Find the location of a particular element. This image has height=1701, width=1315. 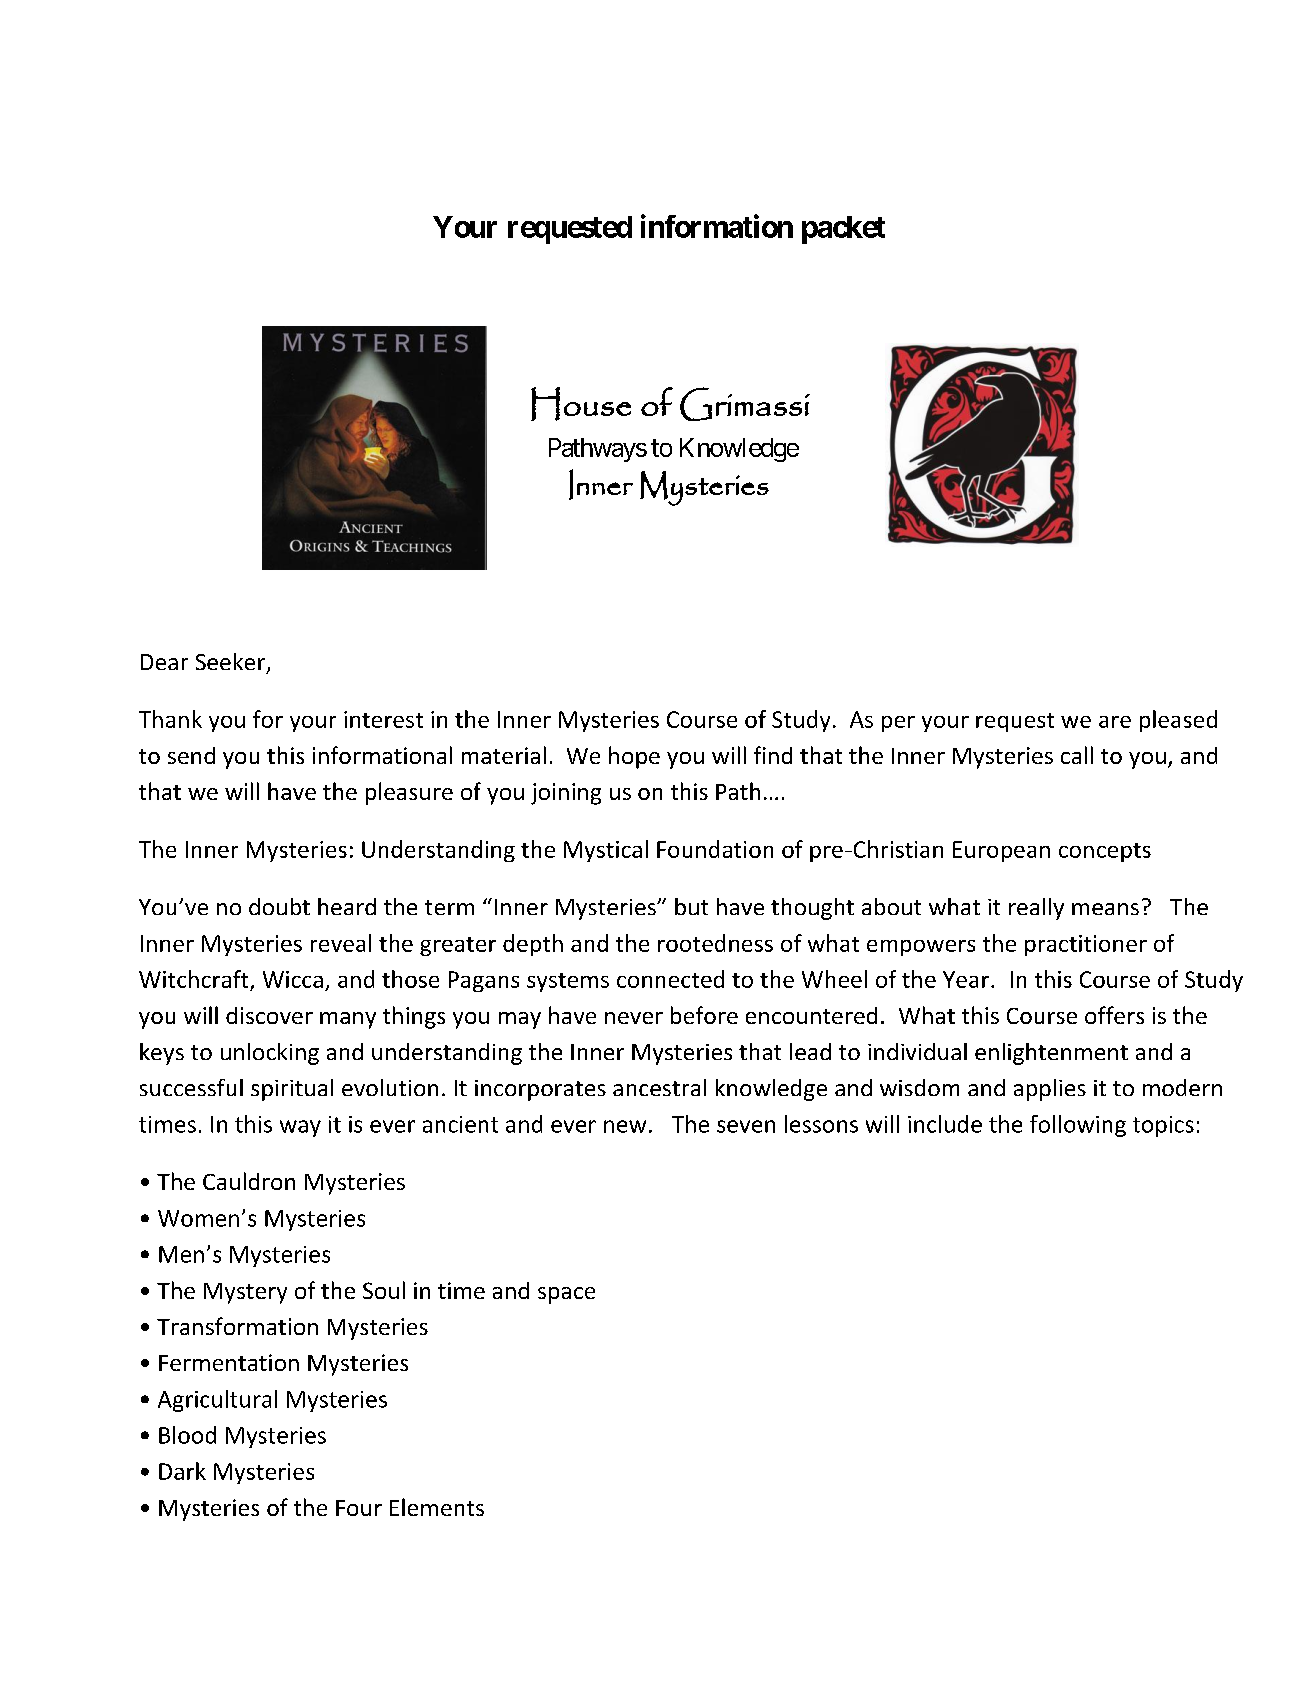

Seeker is located at coordinates (230, 661).
